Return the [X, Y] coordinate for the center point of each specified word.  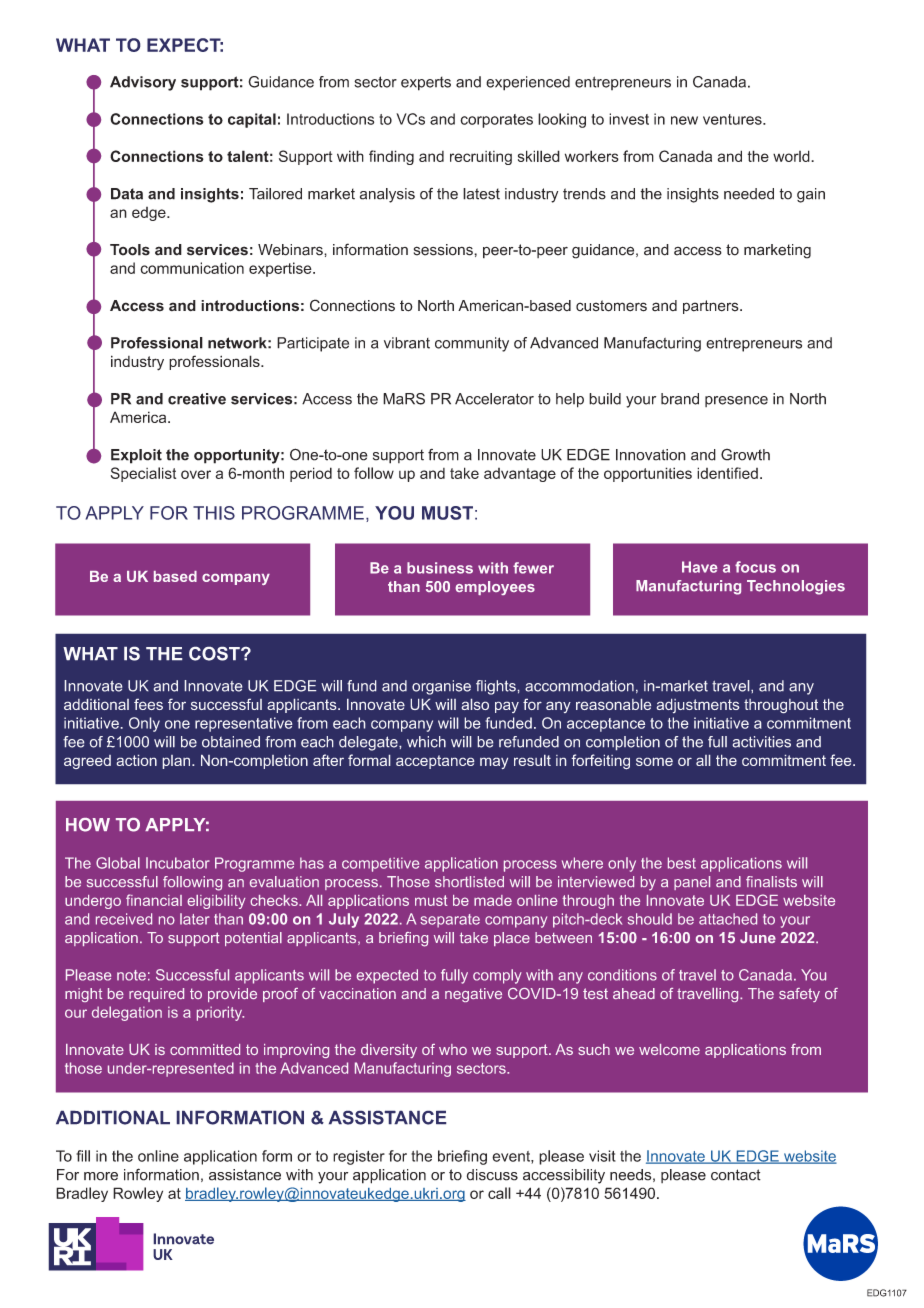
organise [441, 687]
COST [215, 654]
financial [154, 900]
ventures [733, 119]
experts [426, 83]
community [472, 344]
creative [197, 399]
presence [736, 401]
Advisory [143, 83]
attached [728, 919]
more [101, 1176]
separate [450, 921]
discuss [492, 1175]
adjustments [698, 706]
